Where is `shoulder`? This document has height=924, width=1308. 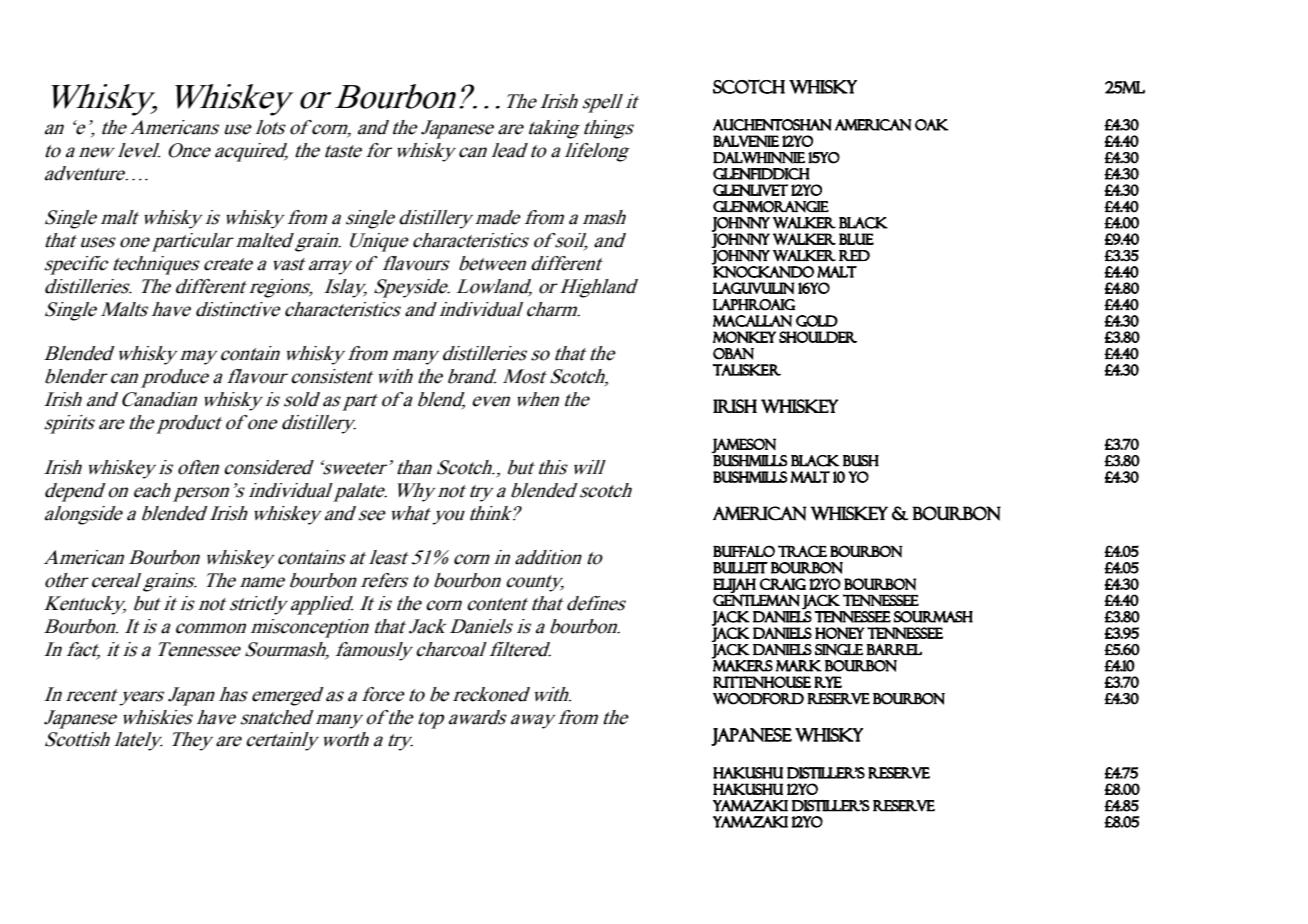
shoulder is located at coordinates (818, 337).
